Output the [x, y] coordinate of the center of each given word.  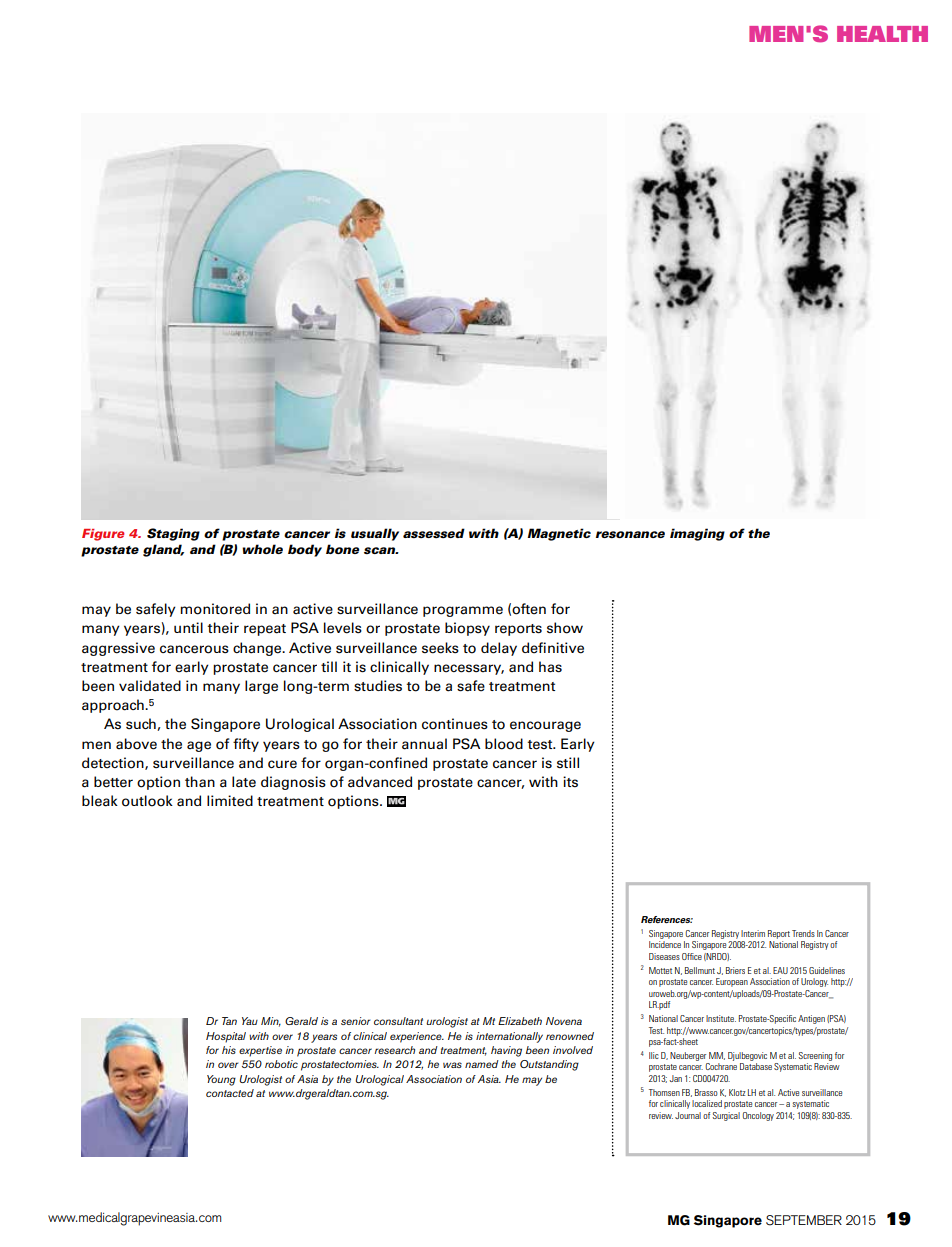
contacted [230, 1093]
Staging [173, 534]
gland [163, 550]
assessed [434, 533]
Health [882, 34]
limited [230, 801]
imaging [697, 534]
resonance [630, 534]
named [482, 1064]
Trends [803, 933]
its [570, 781]
